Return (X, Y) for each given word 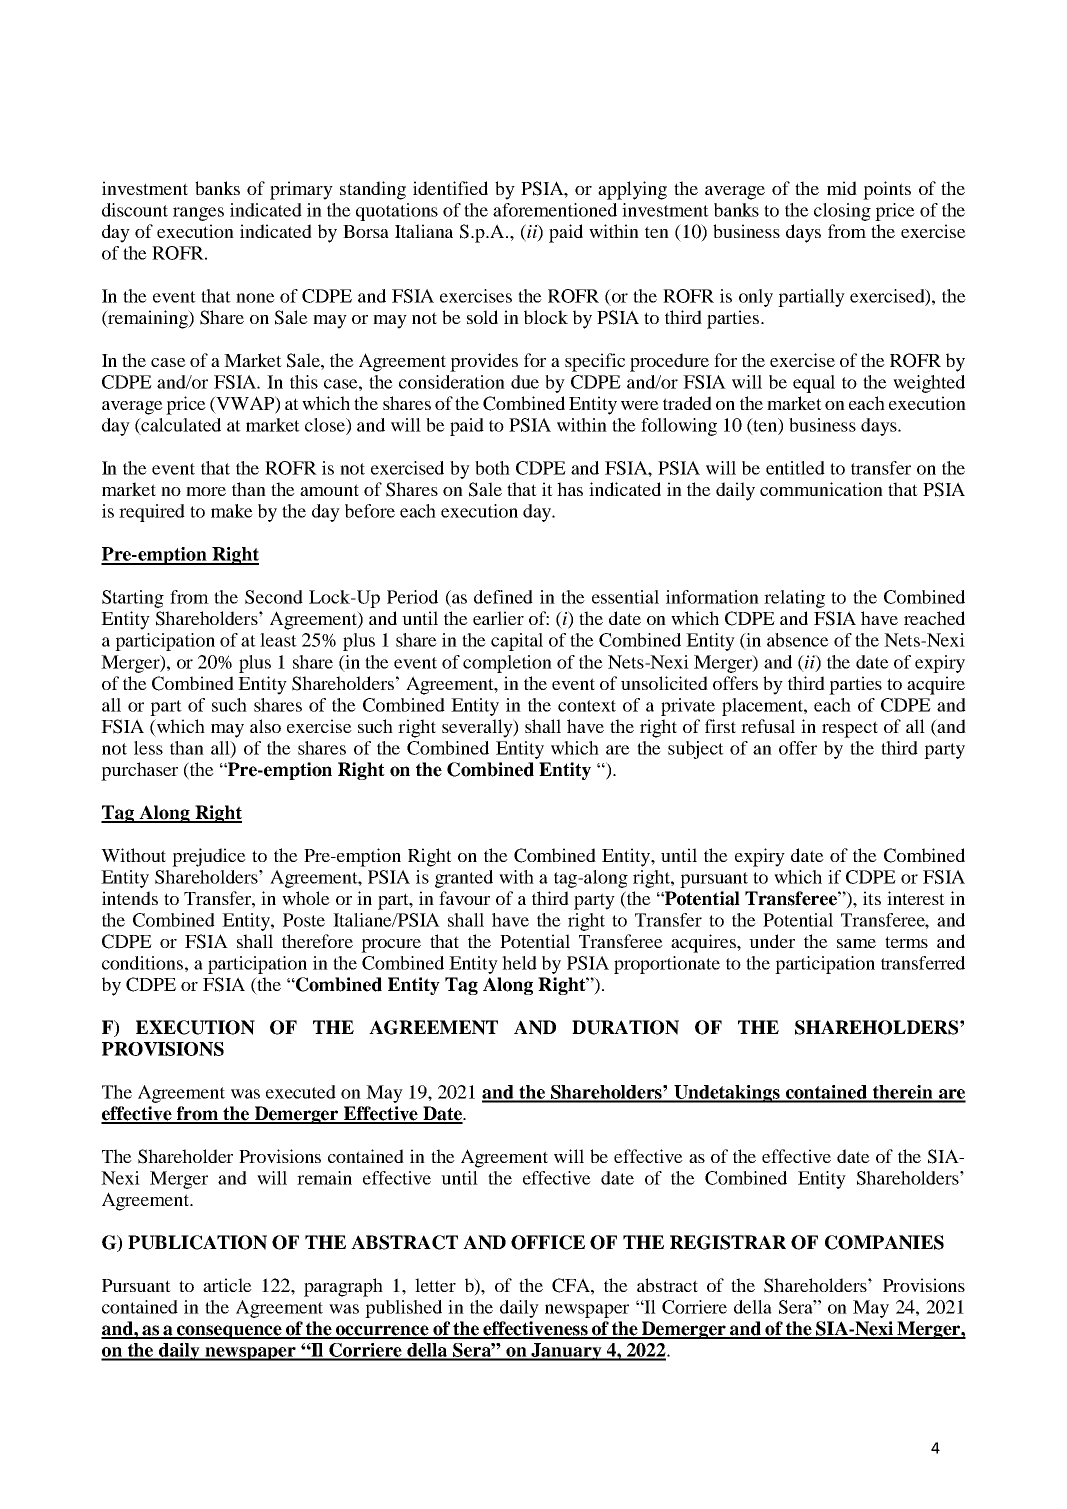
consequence (229, 1332)
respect (850, 729)
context (587, 706)
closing (842, 212)
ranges (198, 214)
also (265, 726)
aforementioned (555, 210)
